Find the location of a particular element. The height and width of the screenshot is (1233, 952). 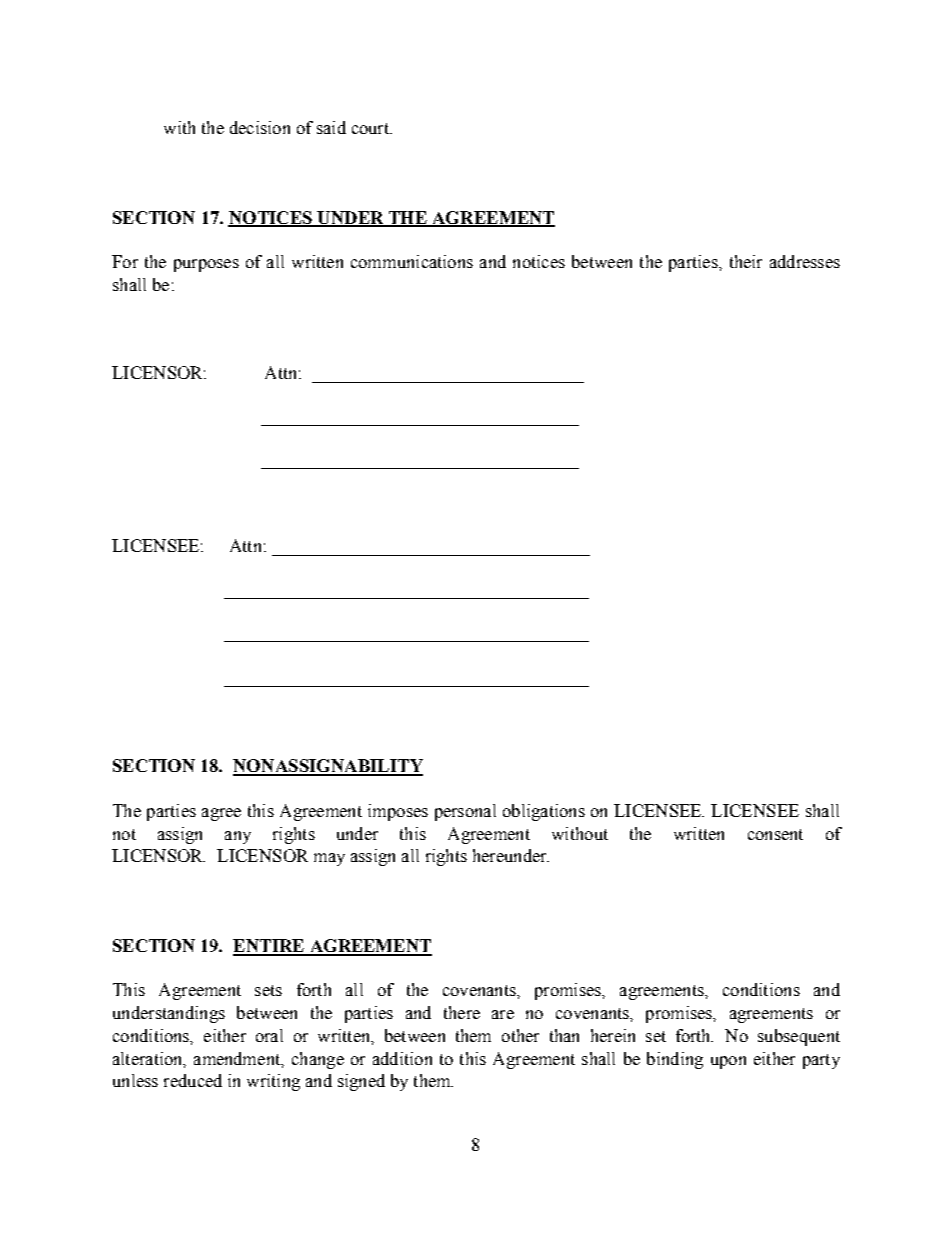

other is located at coordinates (520, 1035).
